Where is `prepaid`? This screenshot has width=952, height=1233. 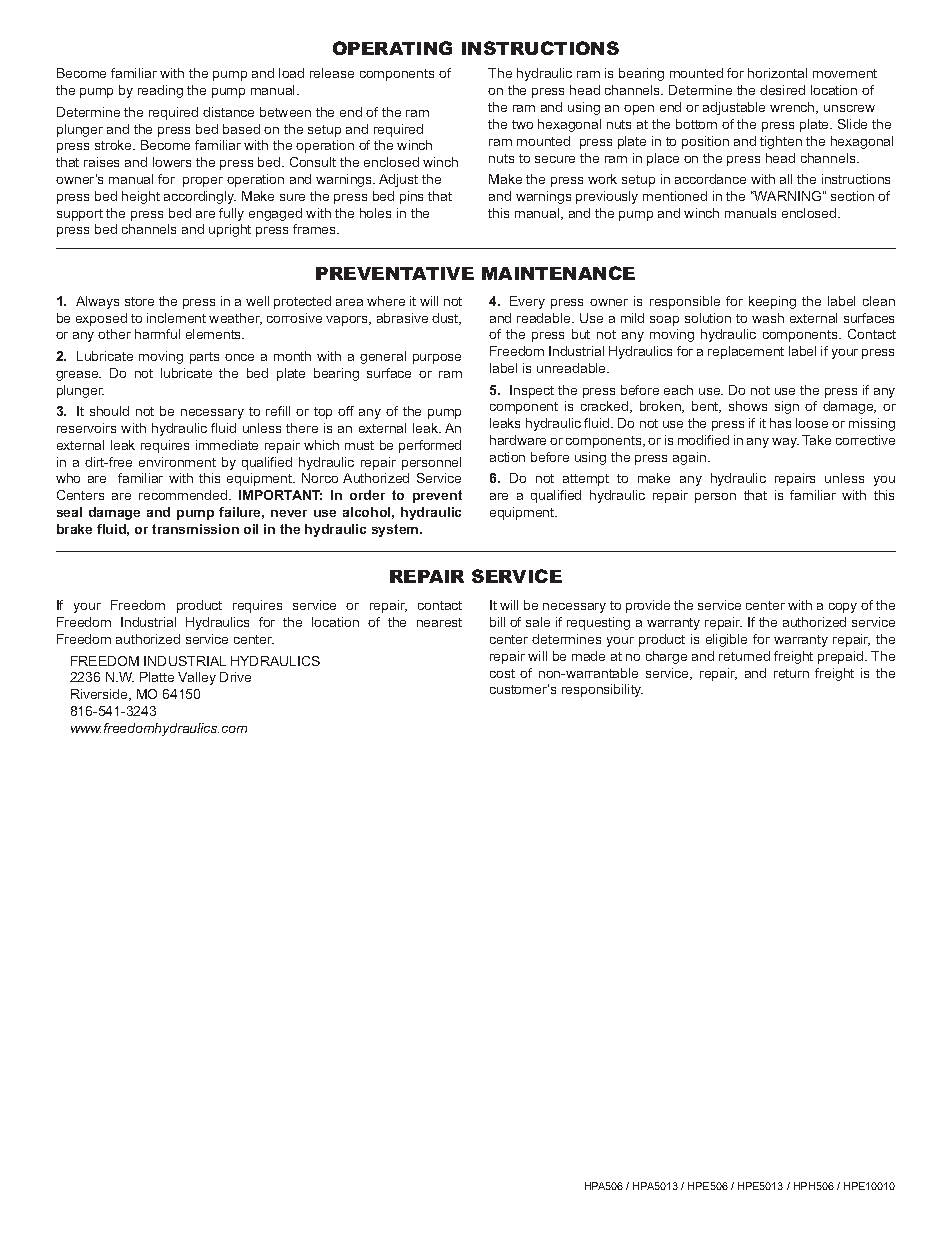
prepaid is located at coordinates (842, 657).
